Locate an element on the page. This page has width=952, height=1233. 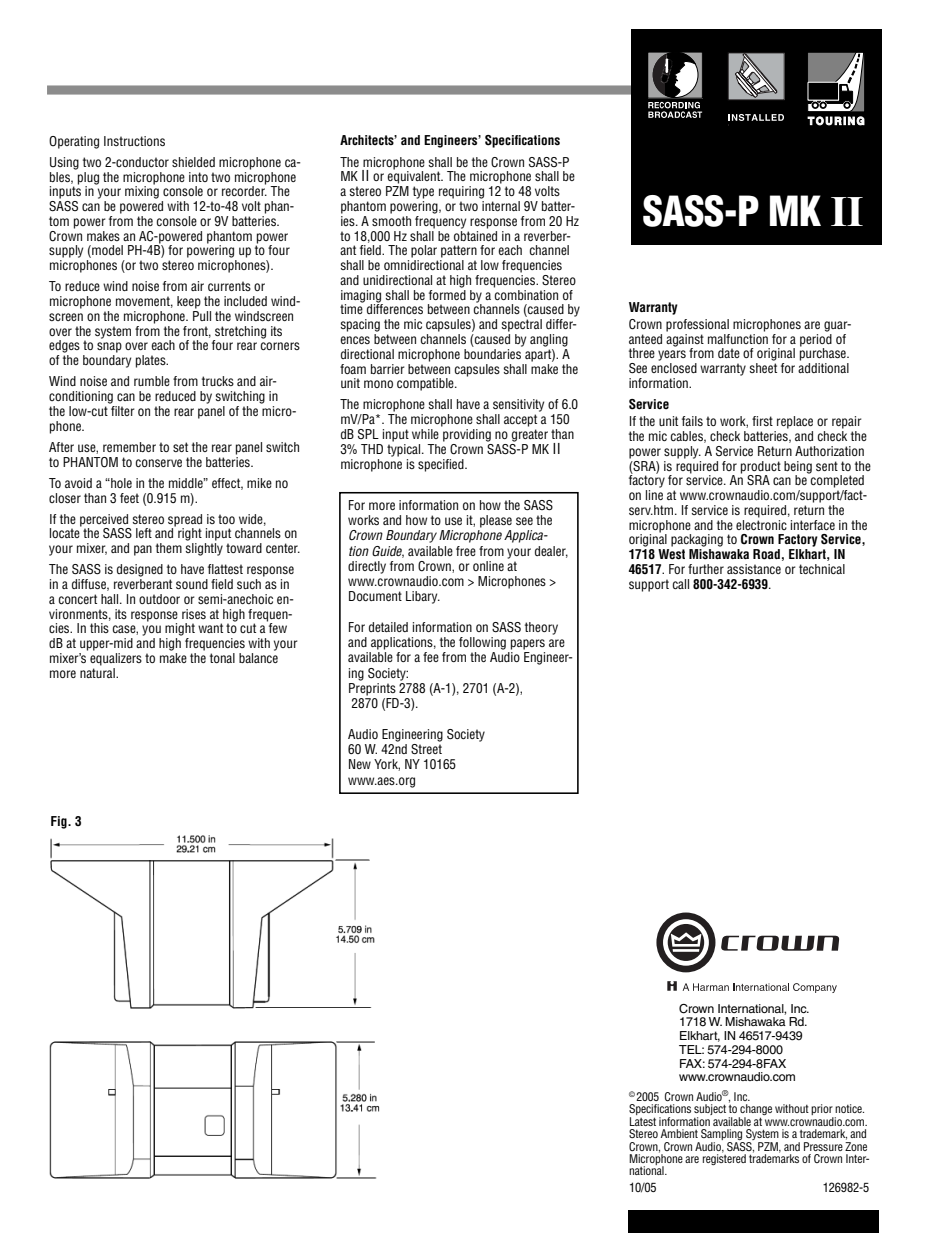
New is located at coordinates (360, 764).
